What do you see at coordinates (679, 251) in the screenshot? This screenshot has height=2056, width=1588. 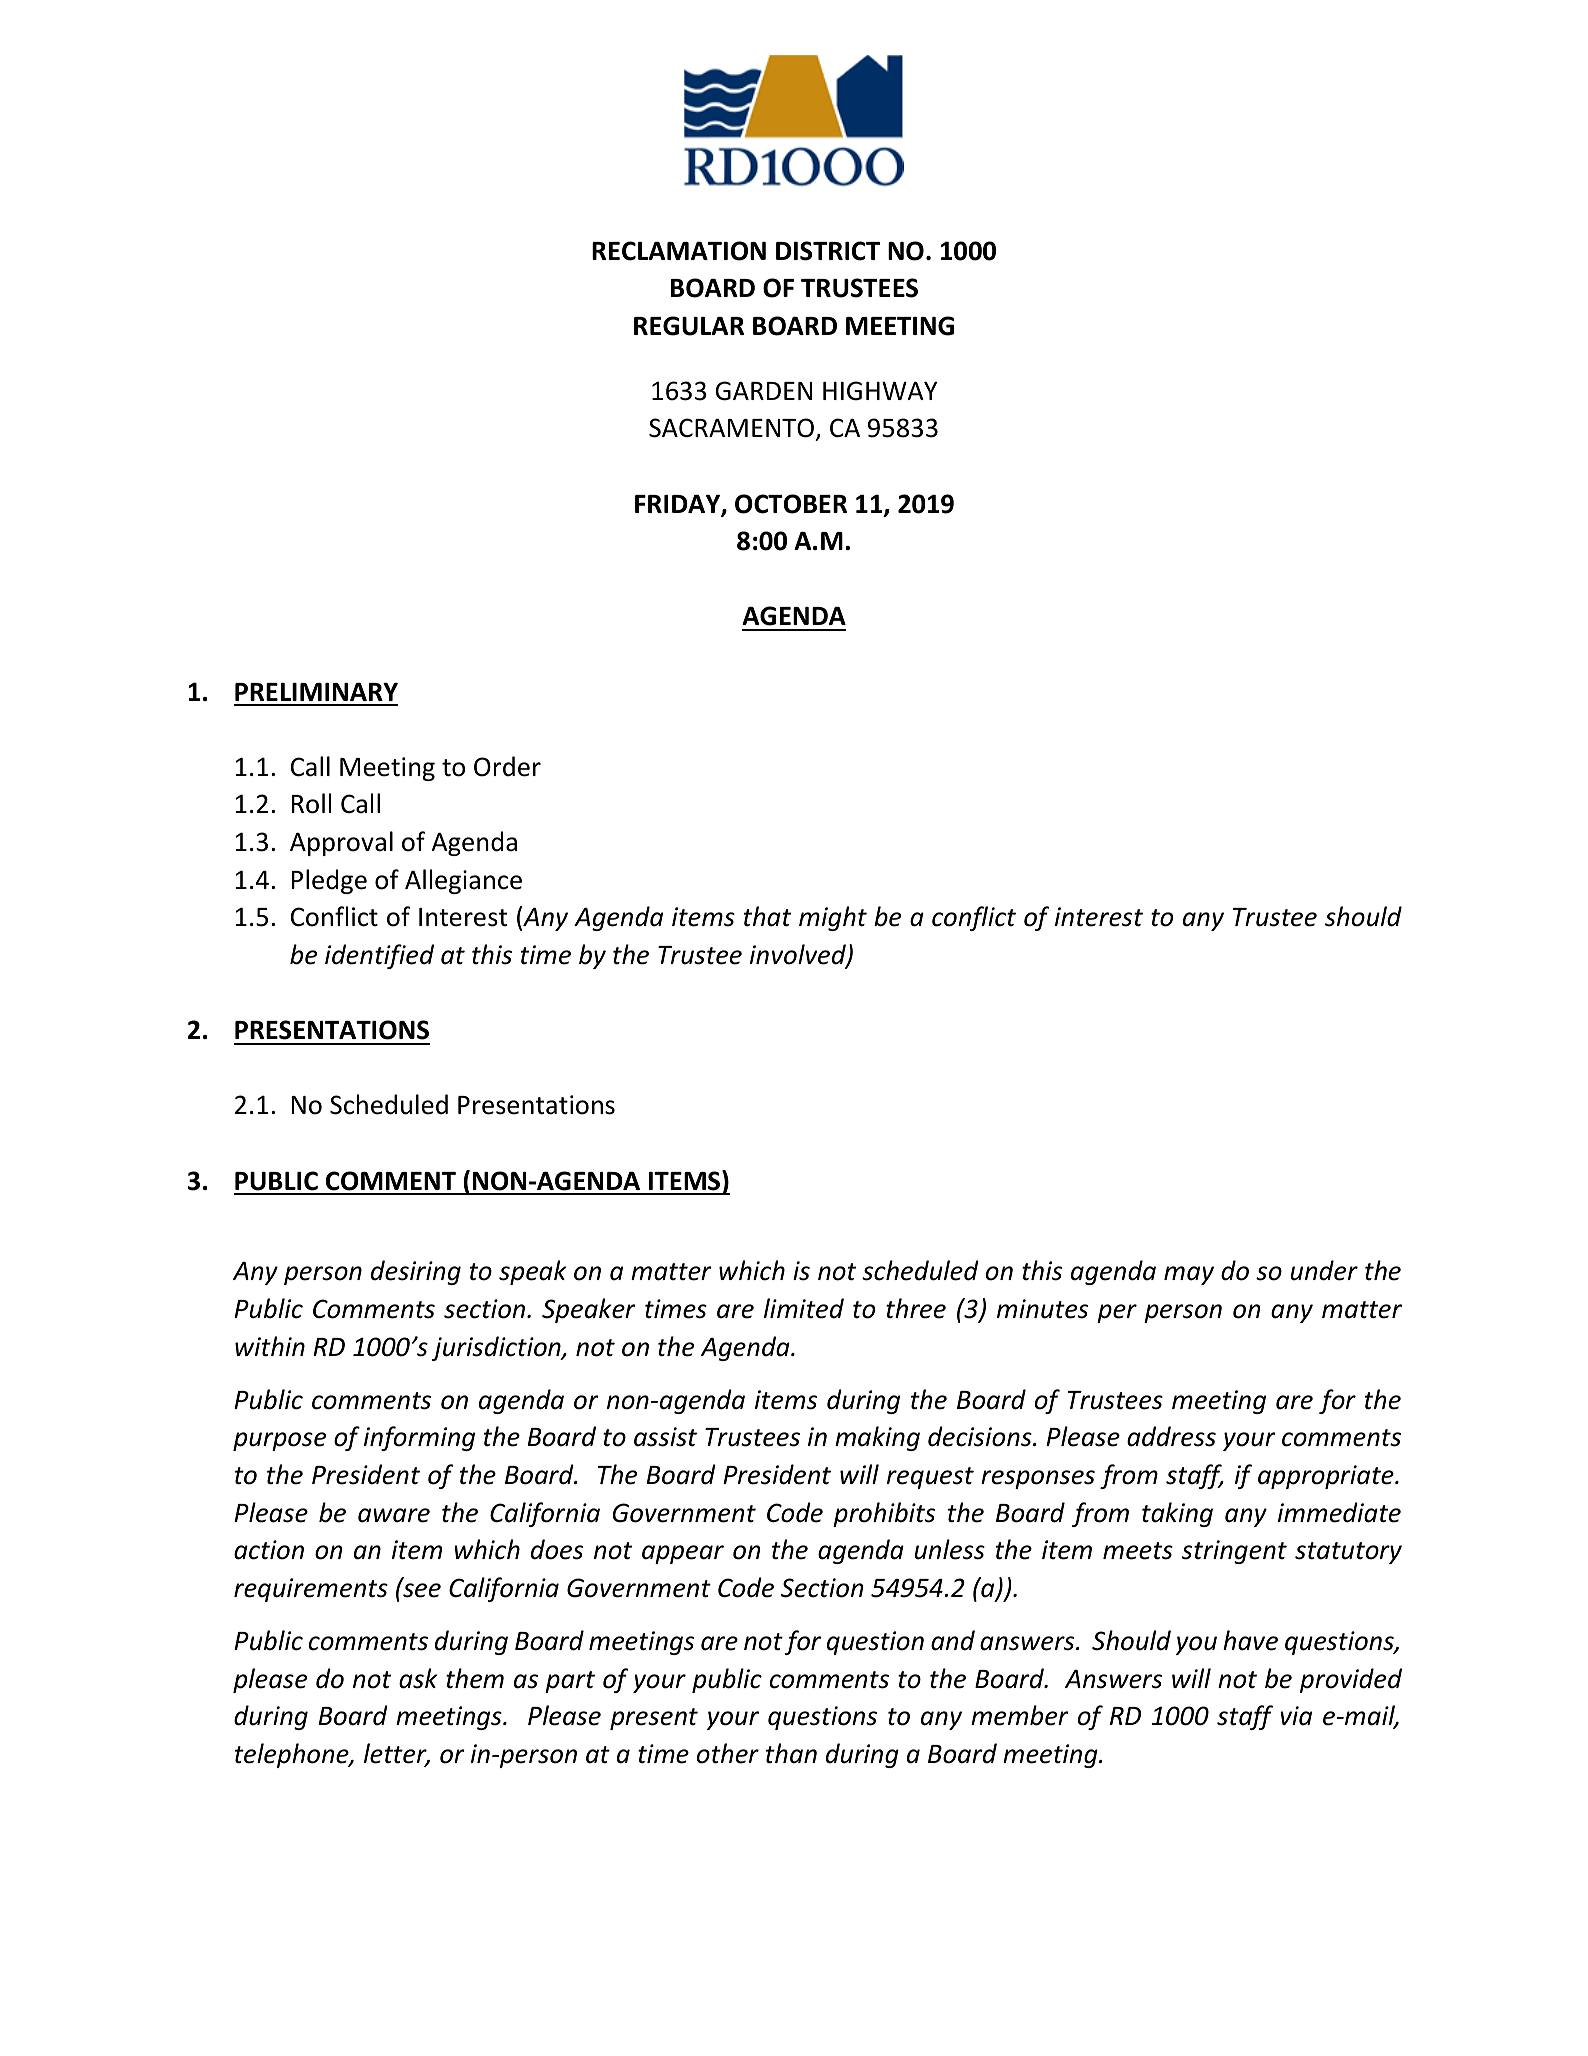 I see `RECLAMATION` at bounding box center [679, 251].
